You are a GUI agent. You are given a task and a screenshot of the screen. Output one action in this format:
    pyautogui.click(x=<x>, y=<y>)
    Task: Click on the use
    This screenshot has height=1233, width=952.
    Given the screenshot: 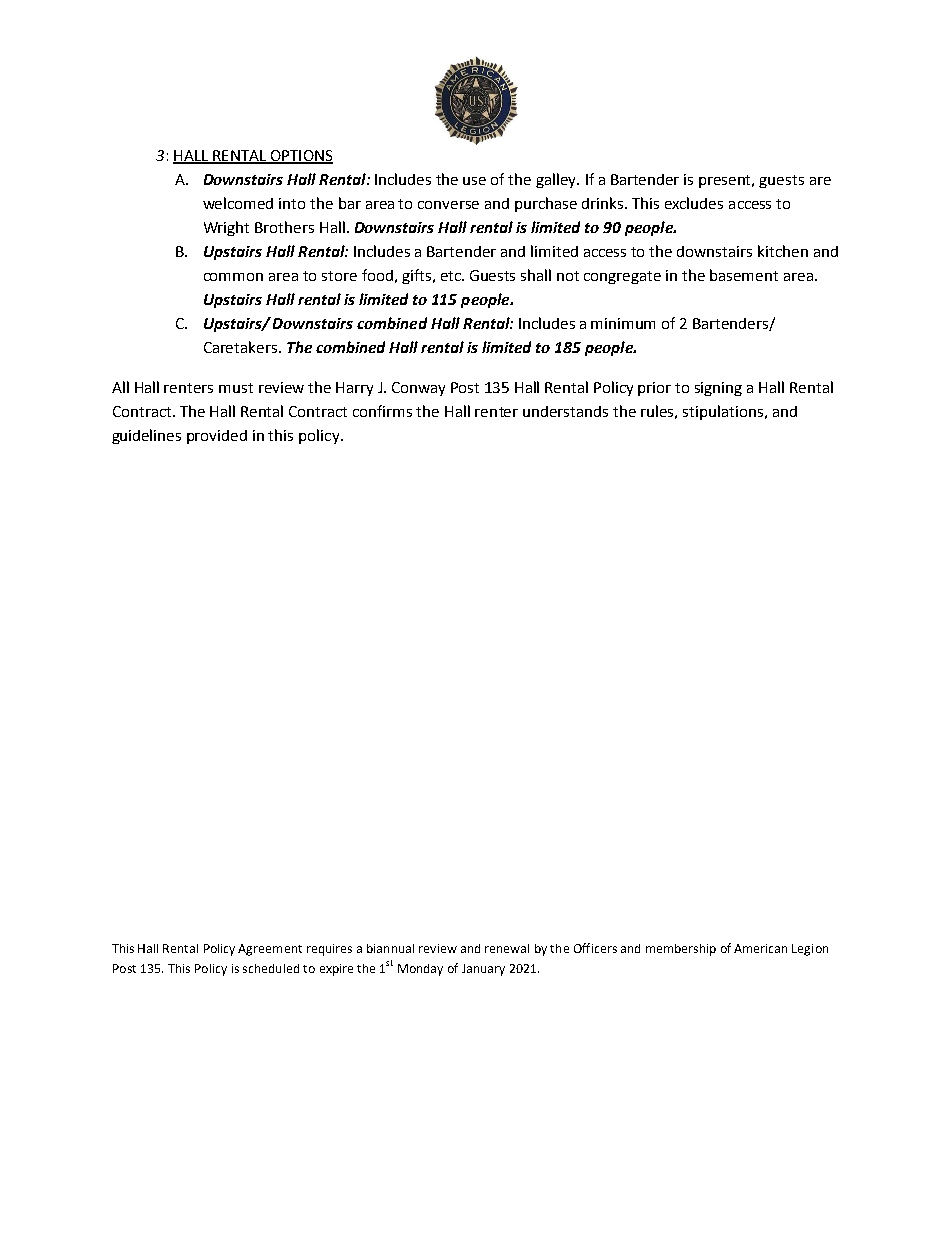 What is the action you would take?
    pyautogui.click(x=474, y=181)
